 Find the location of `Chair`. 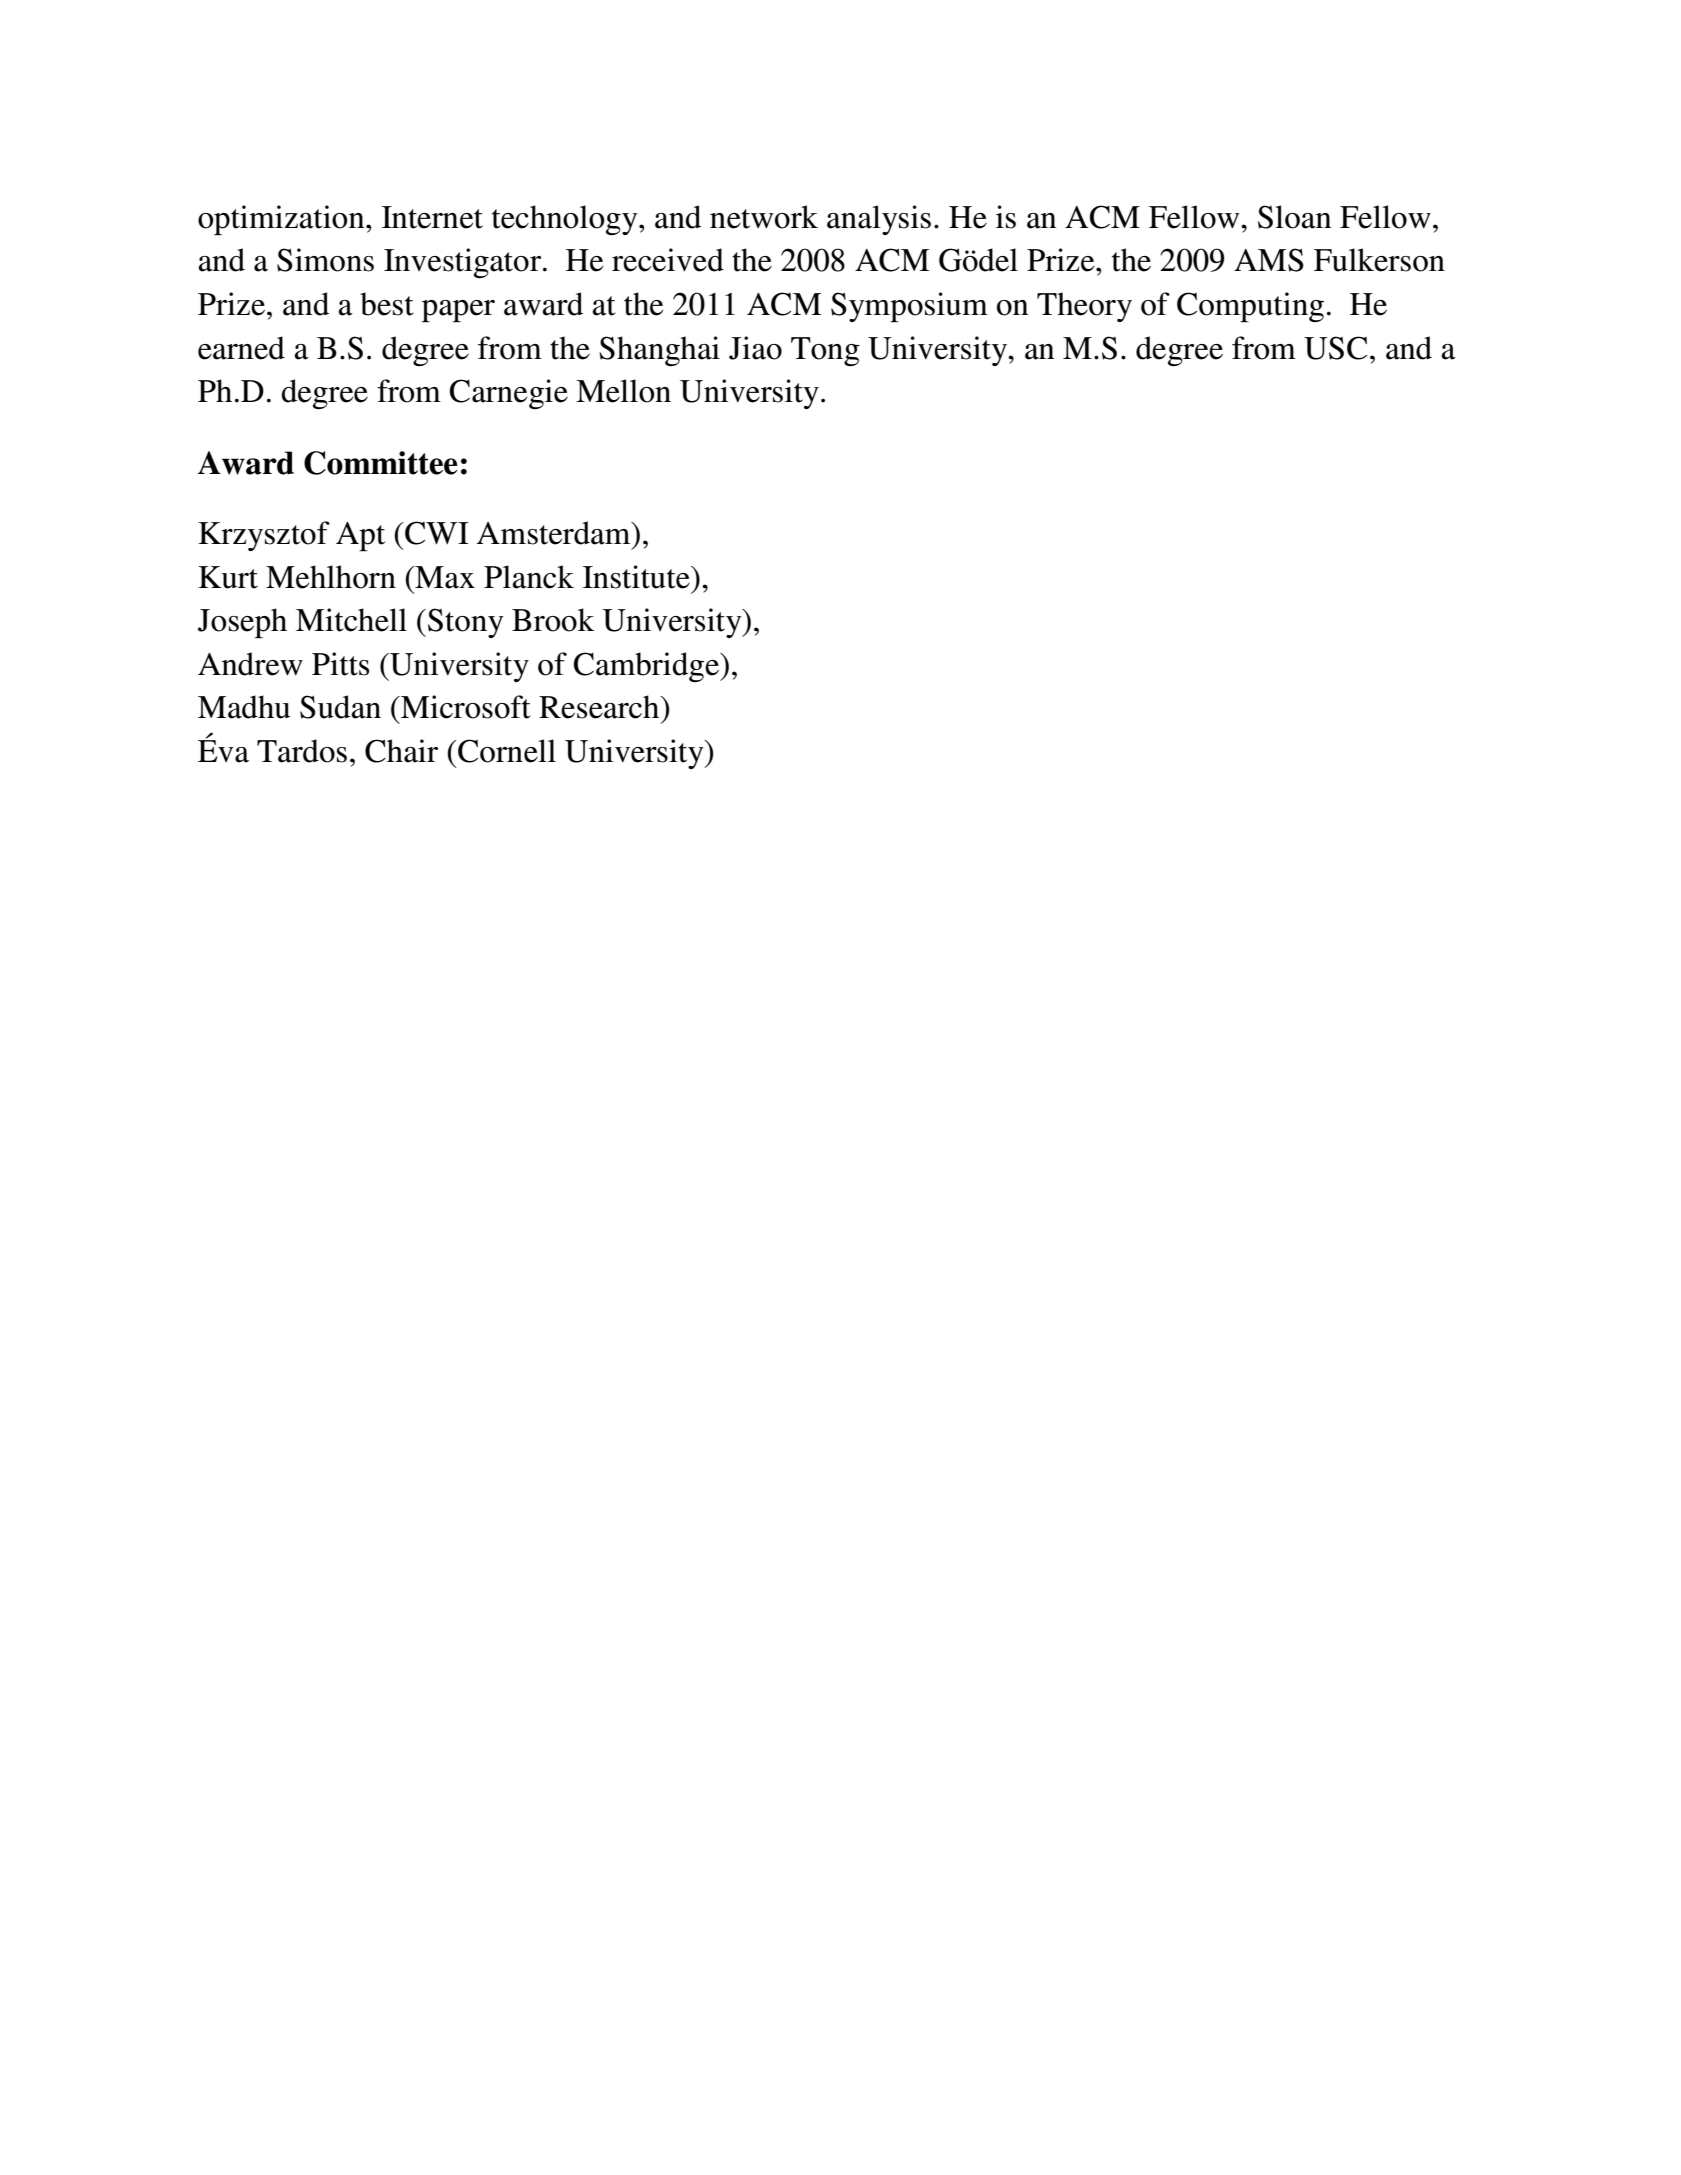

Chair is located at coordinates (401, 751).
